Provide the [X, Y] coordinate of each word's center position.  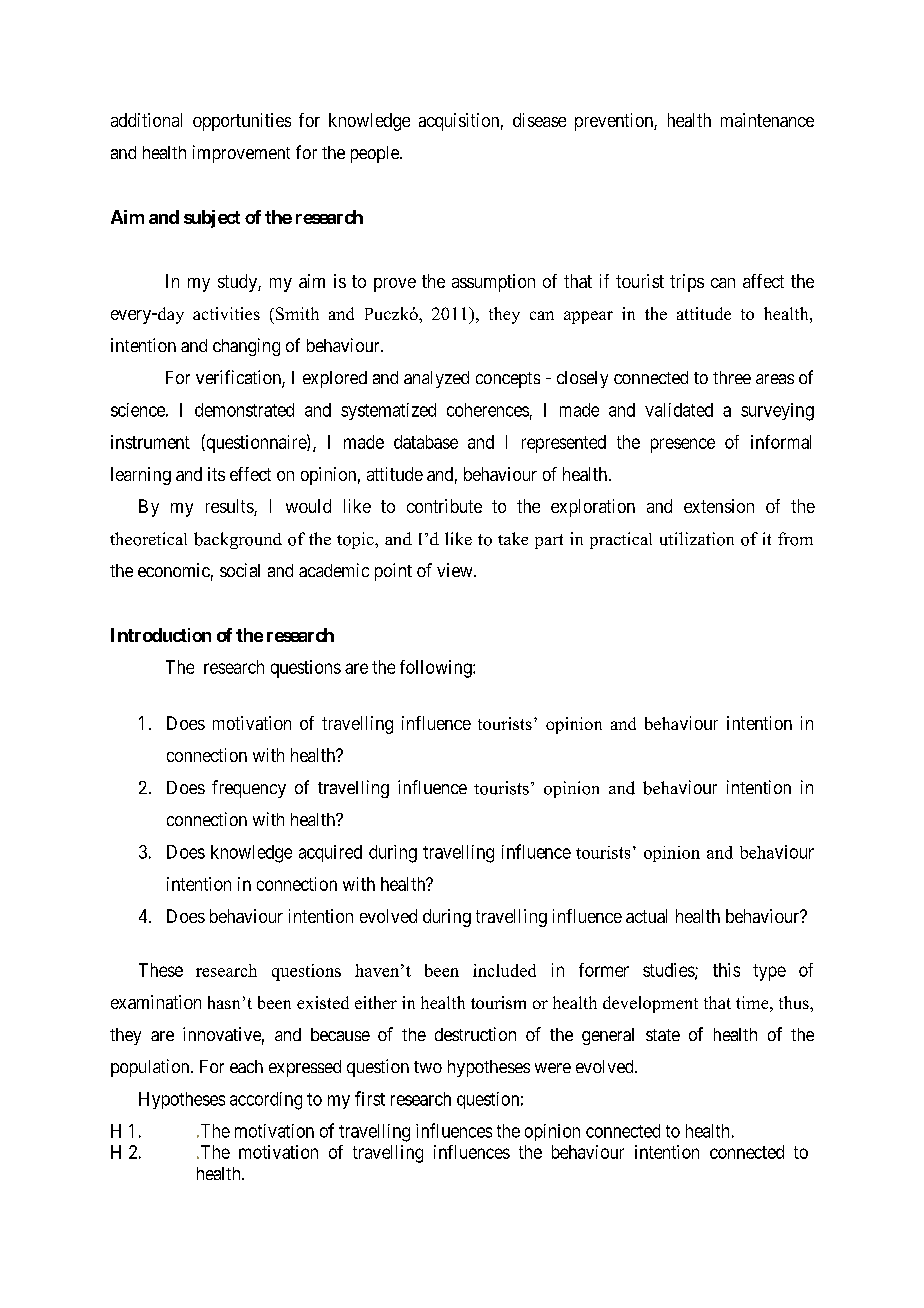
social [240, 570]
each [246, 1066]
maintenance [767, 120]
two [428, 1067]
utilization [697, 539]
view [456, 570]
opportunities [242, 122]
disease [539, 120]
